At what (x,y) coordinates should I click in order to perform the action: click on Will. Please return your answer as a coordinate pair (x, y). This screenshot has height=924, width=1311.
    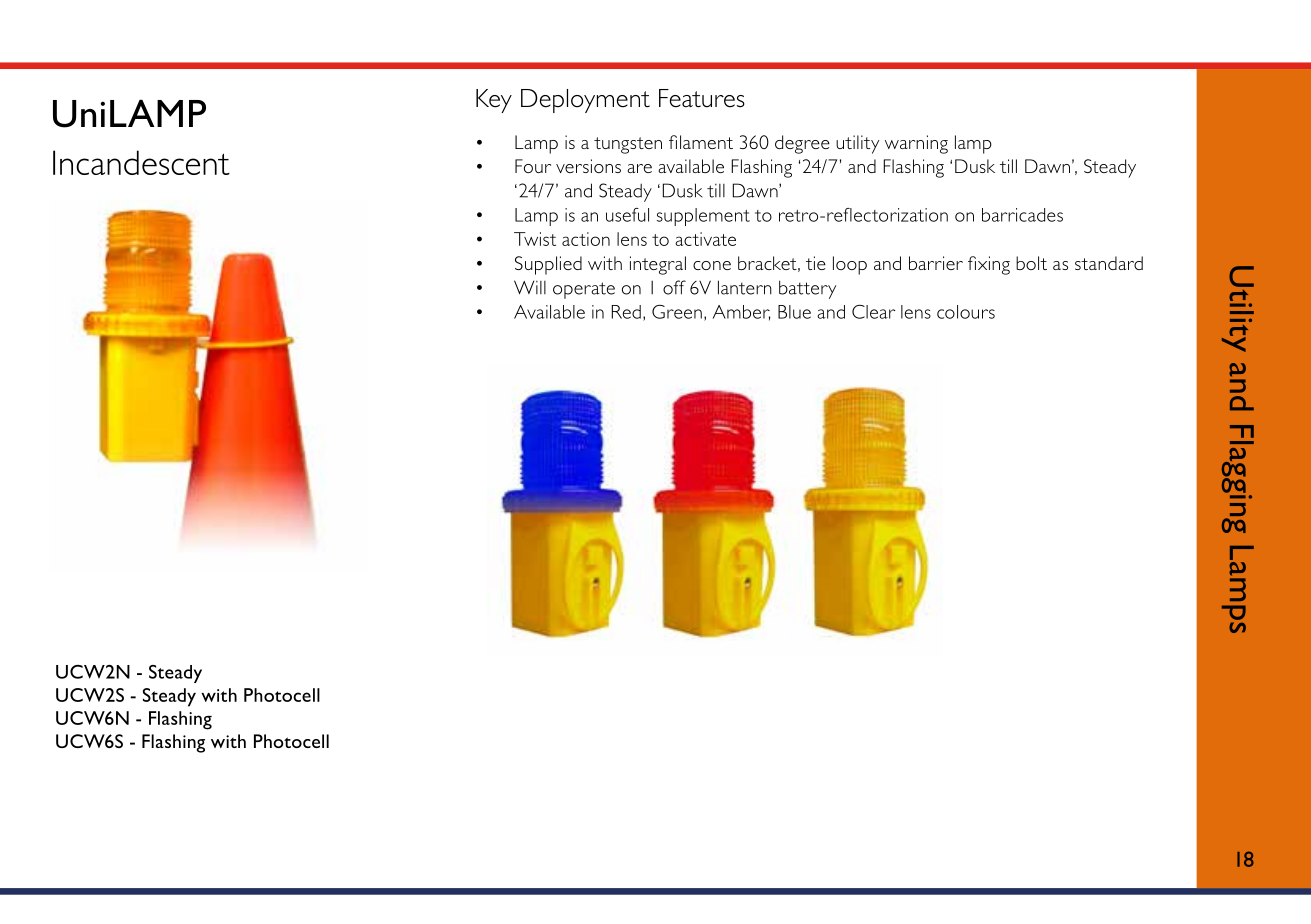
    Looking at the image, I should click on (530, 287).
